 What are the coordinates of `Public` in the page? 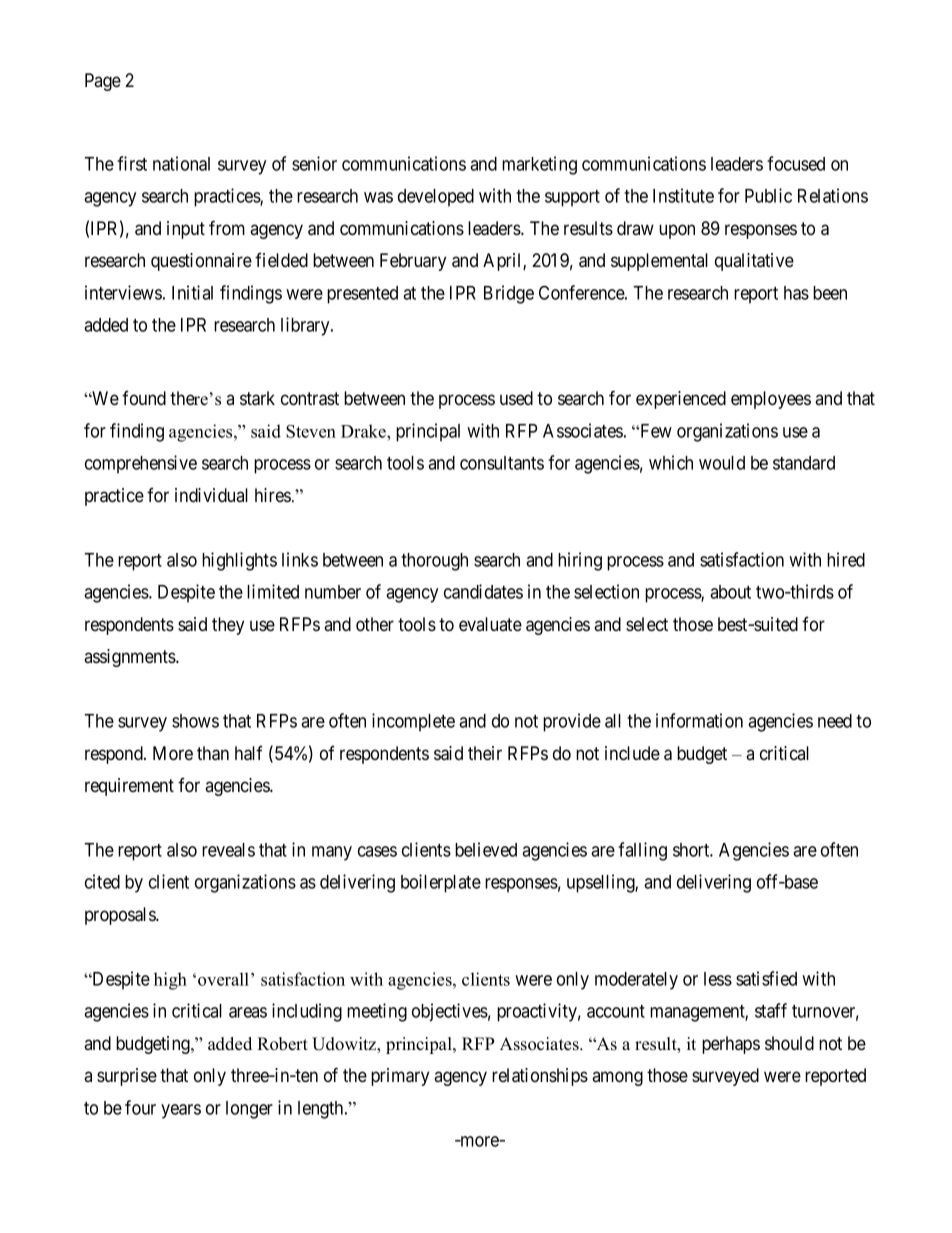 It's located at (768, 195).
